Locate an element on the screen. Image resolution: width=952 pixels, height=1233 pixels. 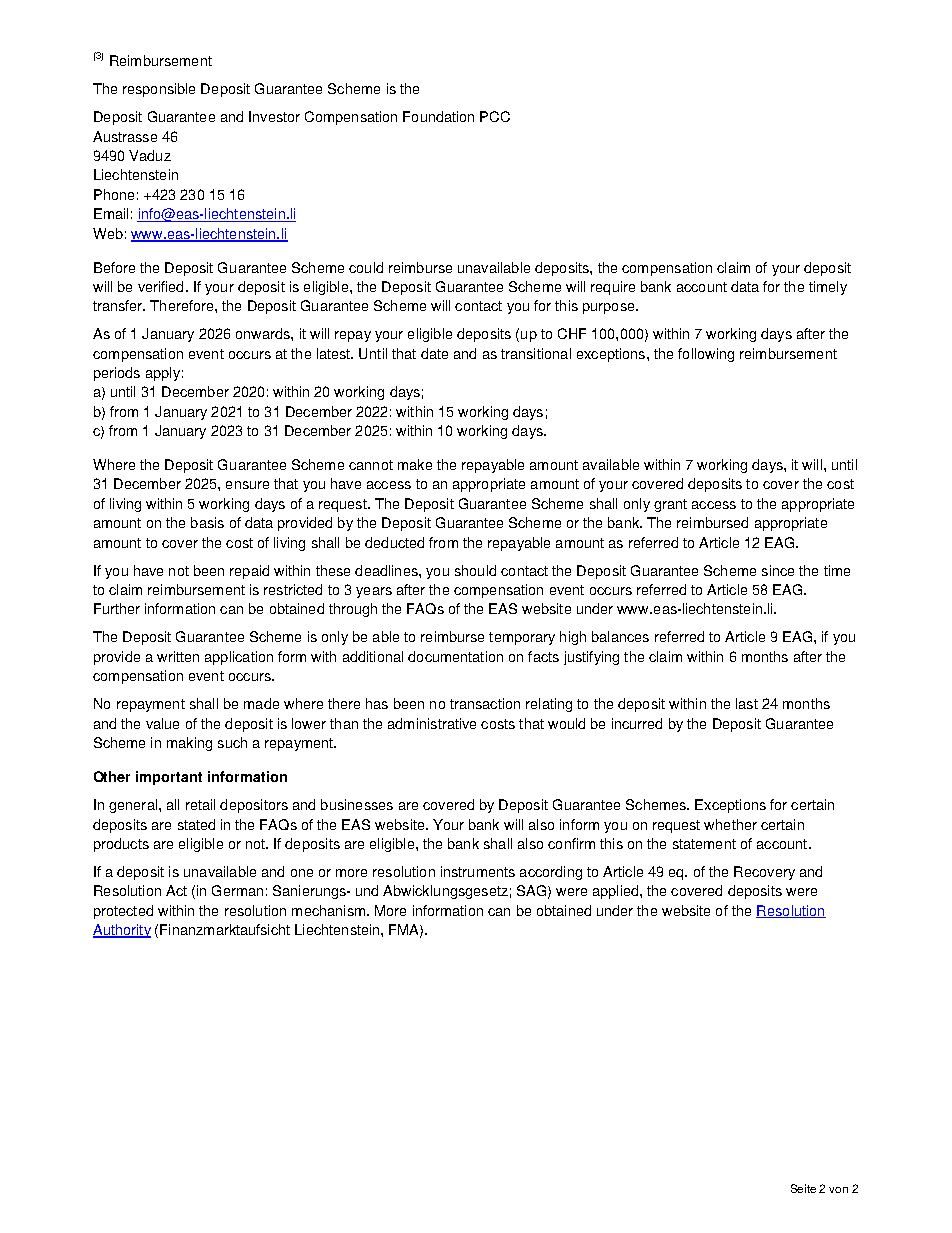
PCC is located at coordinates (495, 116).
